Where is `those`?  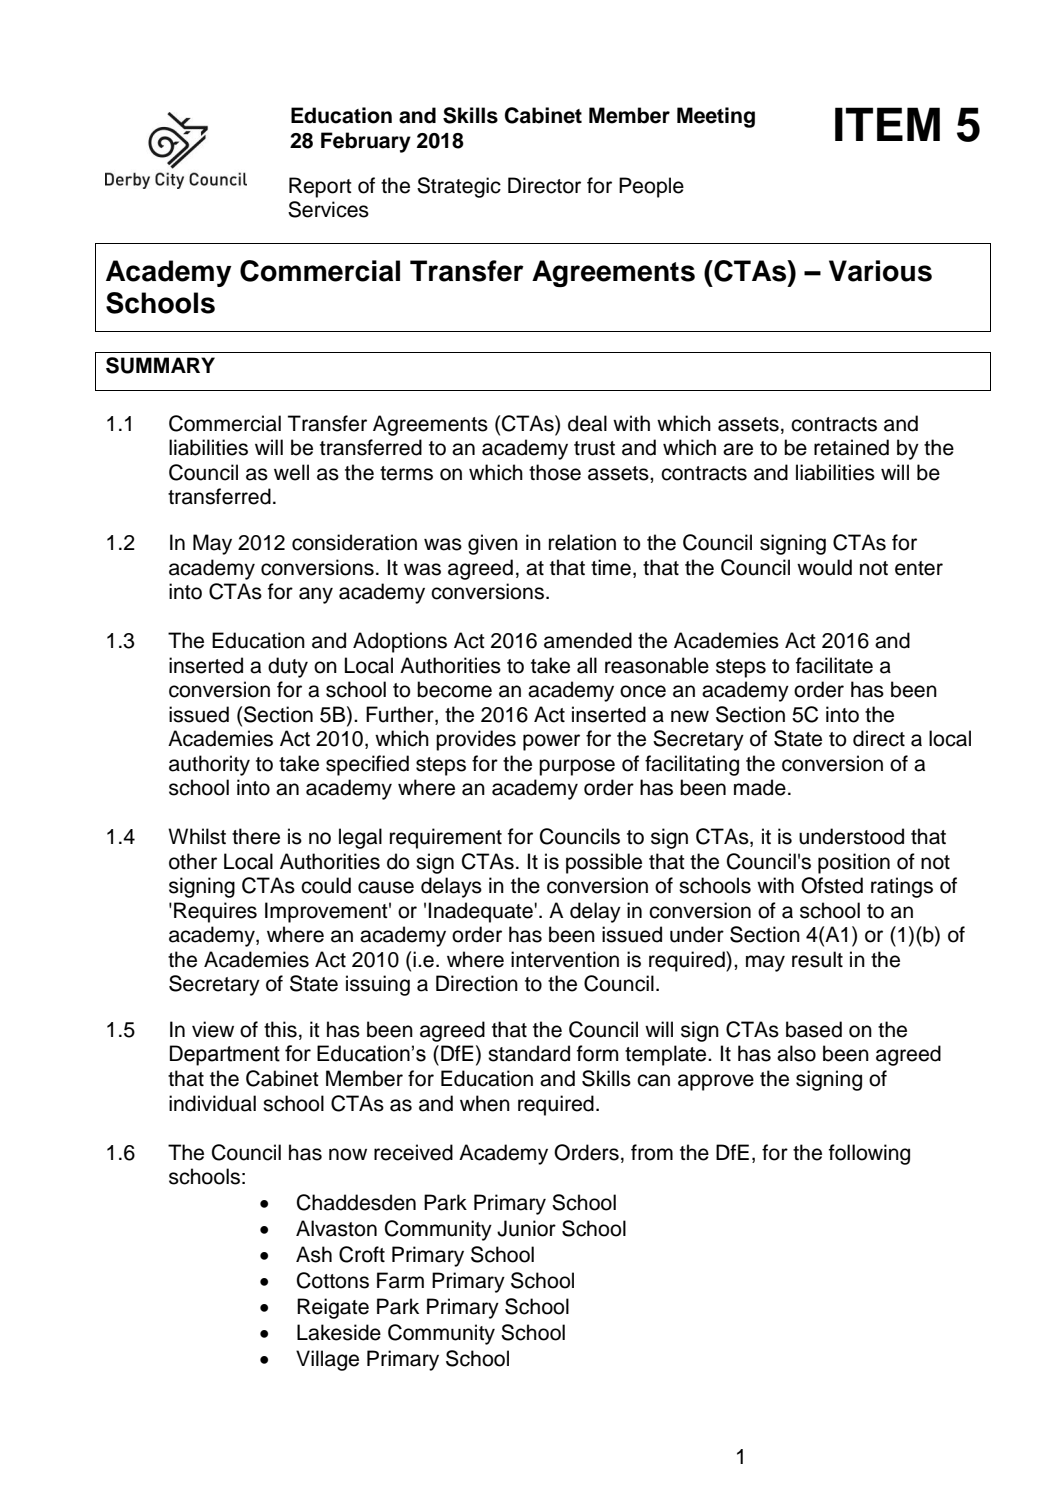 those is located at coordinates (555, 472).
